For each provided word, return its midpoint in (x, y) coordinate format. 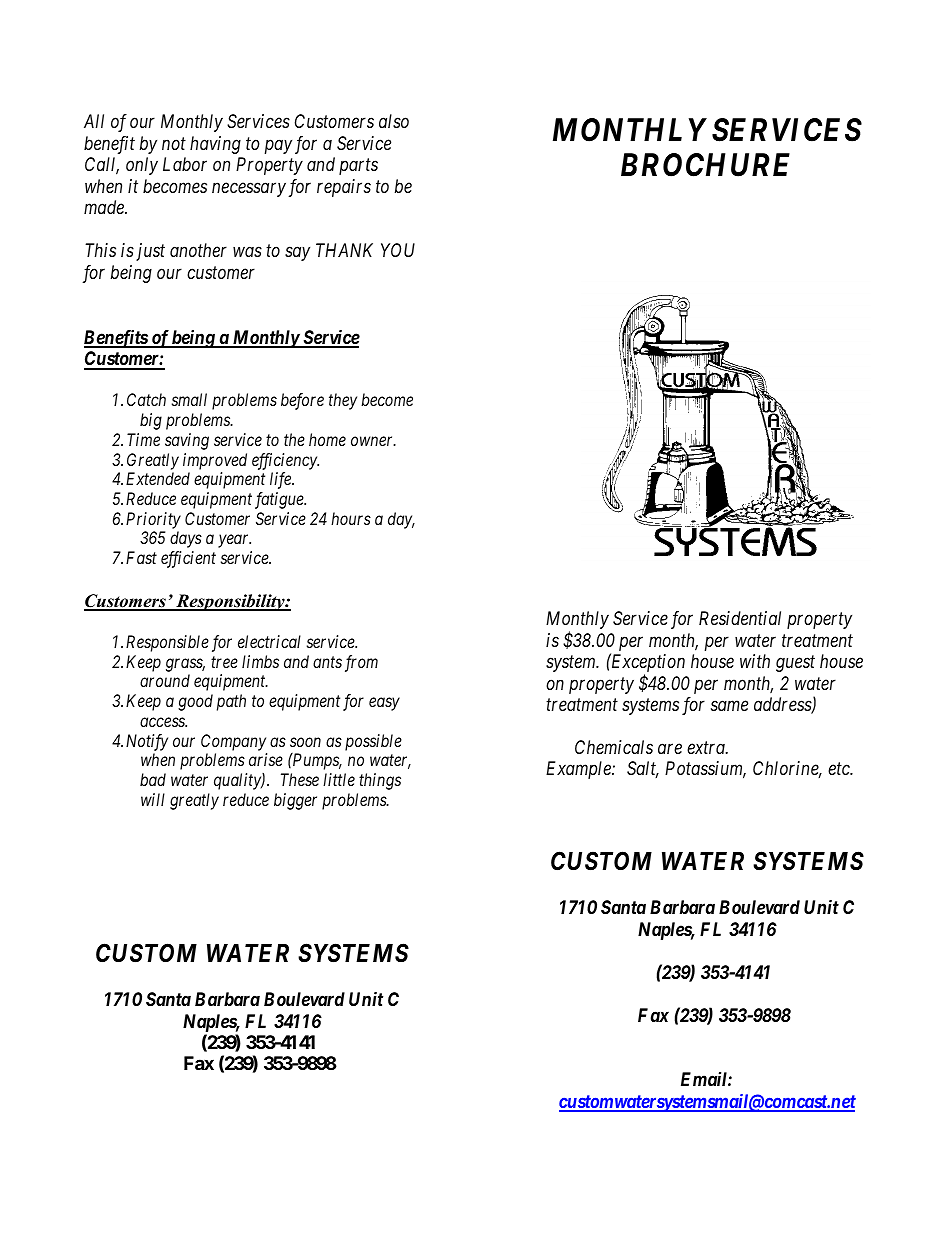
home (327, 439)
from (361, 663)
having (215, 145)
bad (153, 779)
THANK (344, 250)
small (189, 399)
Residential (740, 618)
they (343, 401)
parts (358, 167)
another (198, 250)
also (394, 121)
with (755, 661)
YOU (398, 250)
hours (351, 518)
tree (224, 662)
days (186, 539)
